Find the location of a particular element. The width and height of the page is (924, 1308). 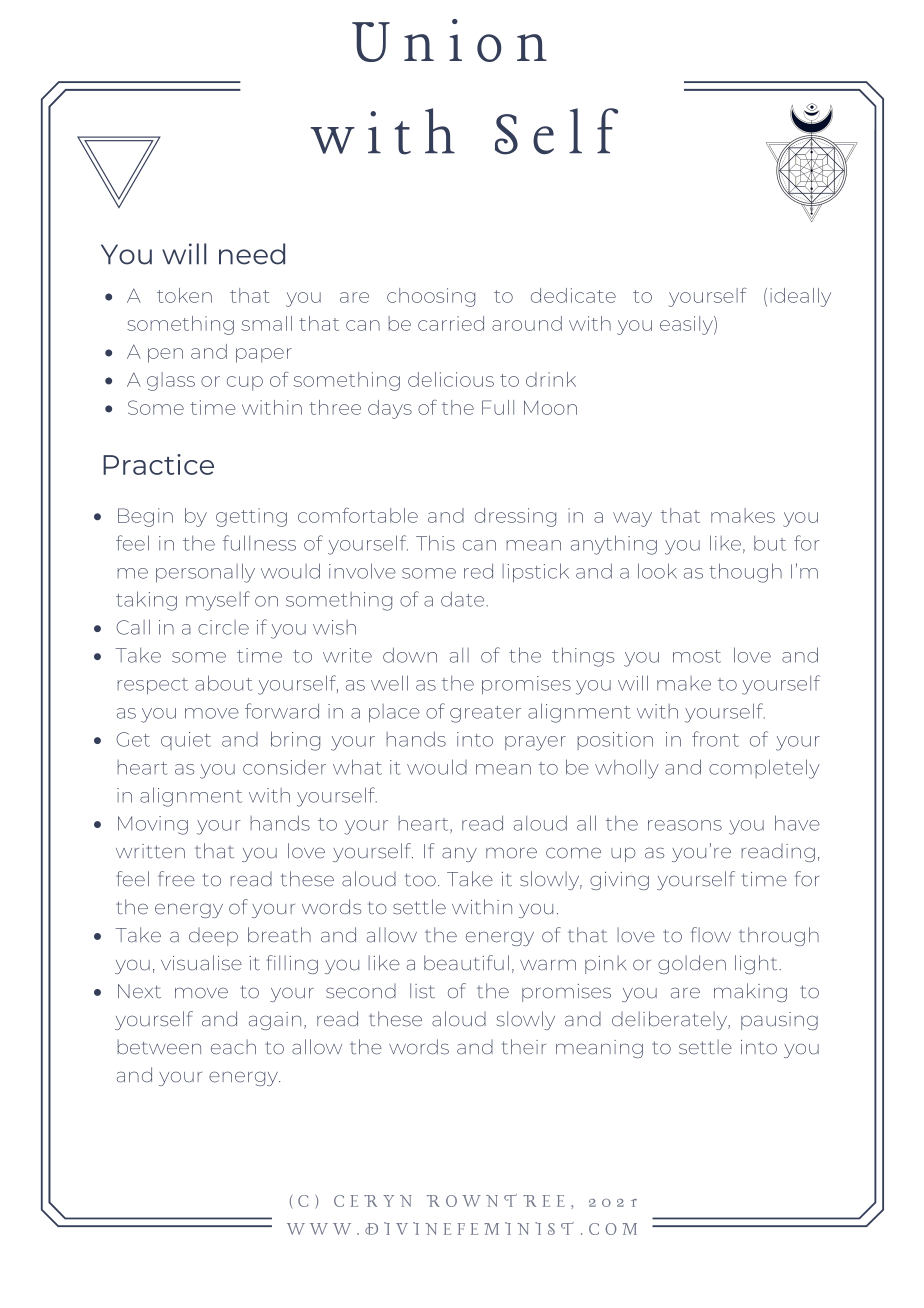

choosing is located at coordinates (431, 297).
